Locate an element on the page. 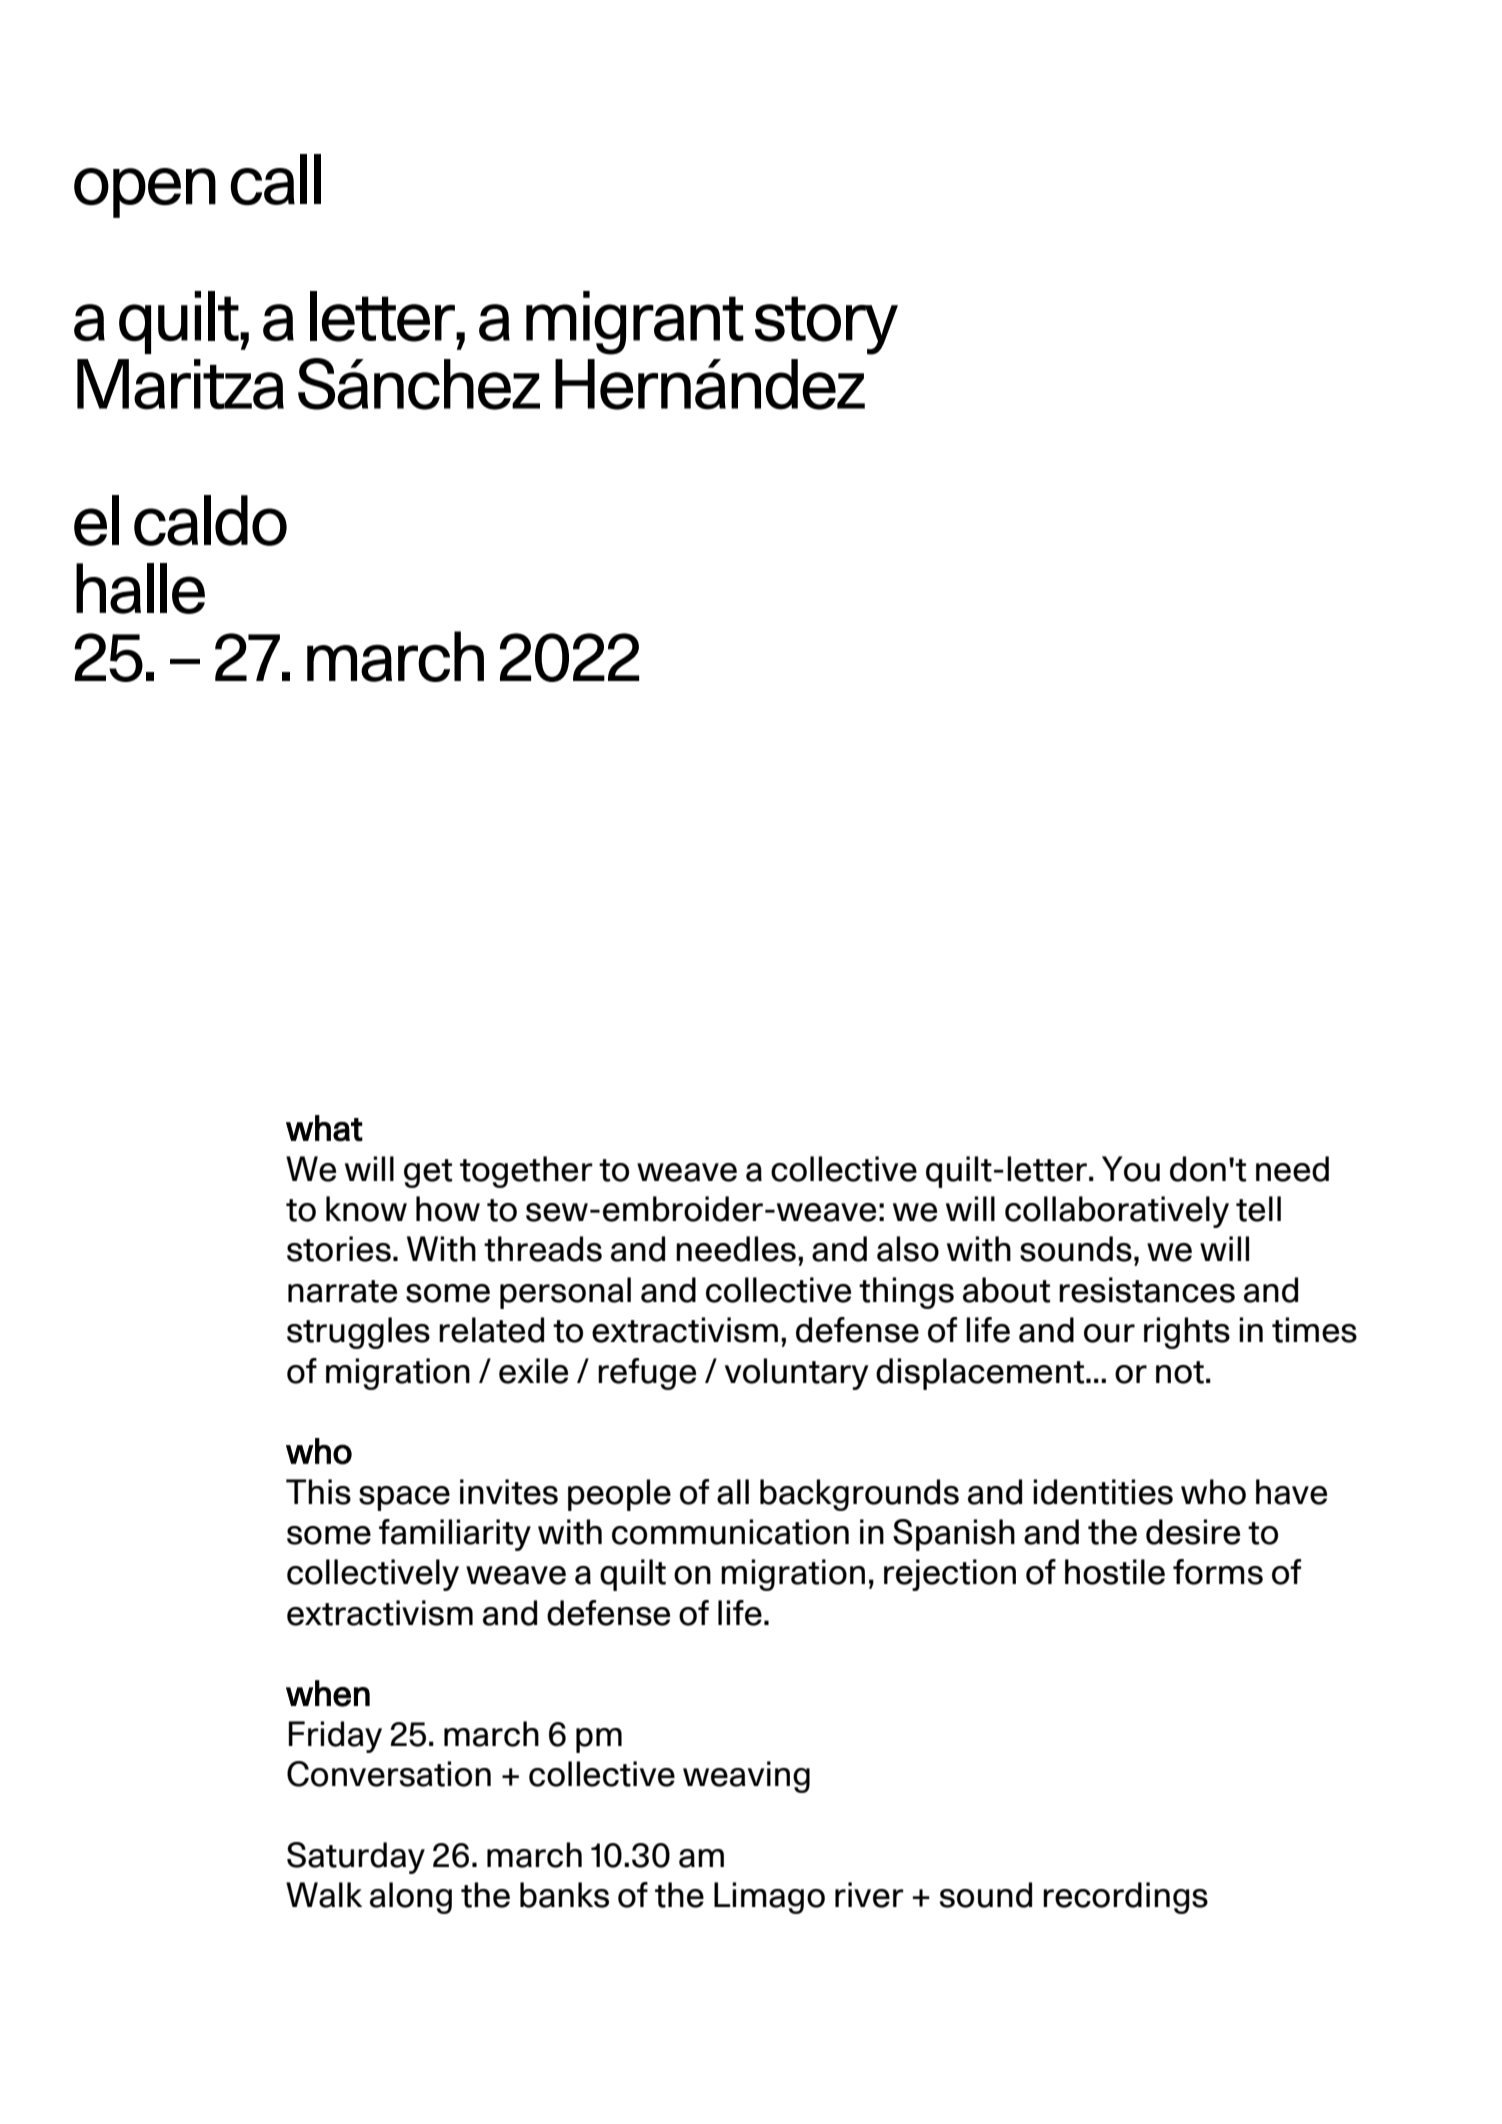  weaving is located at coordinates (746, 1777).
